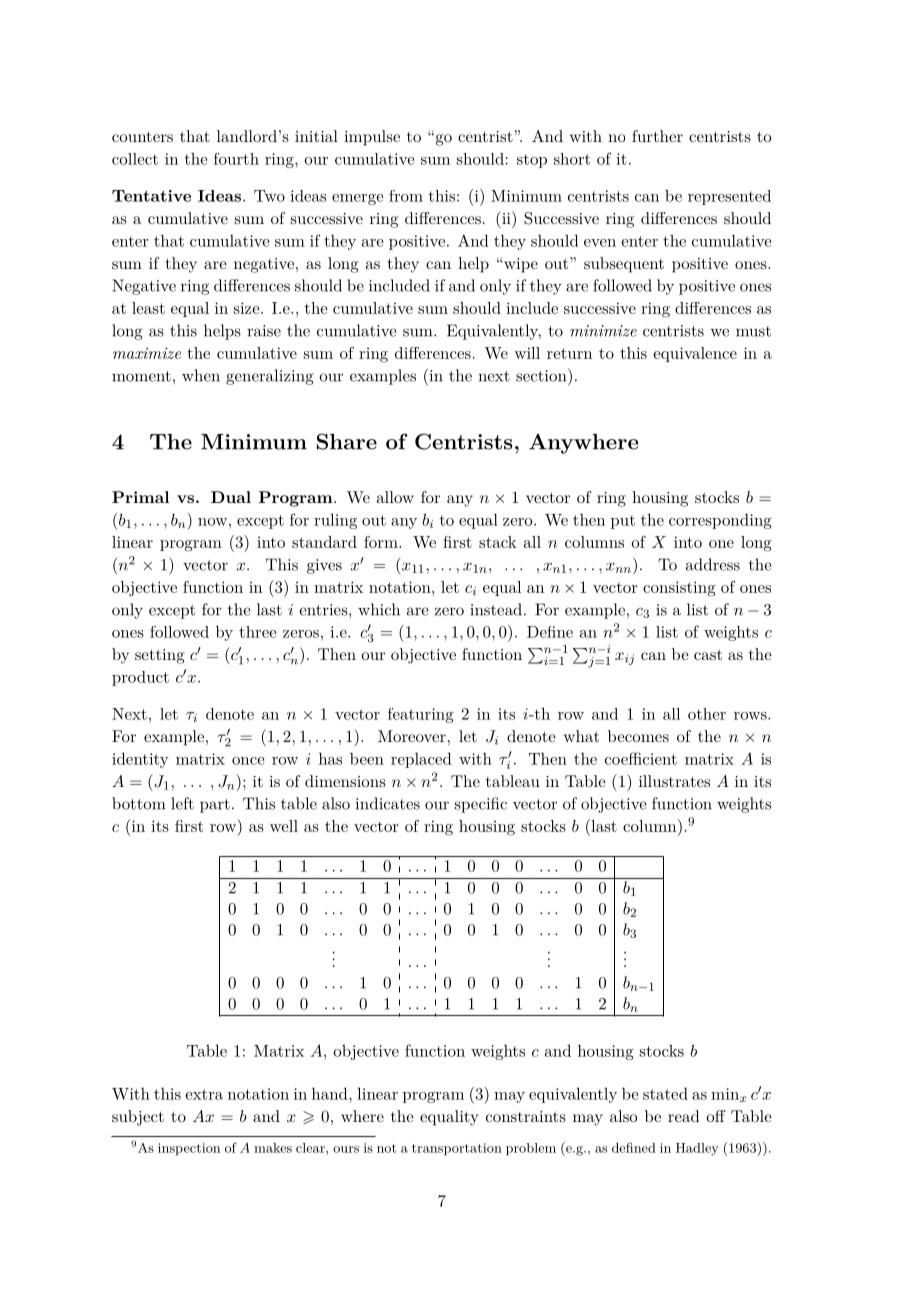  What do you see at coordinates (236, 159) in the screenshot?
I see `fourth` at bounding box center [236, 159].
